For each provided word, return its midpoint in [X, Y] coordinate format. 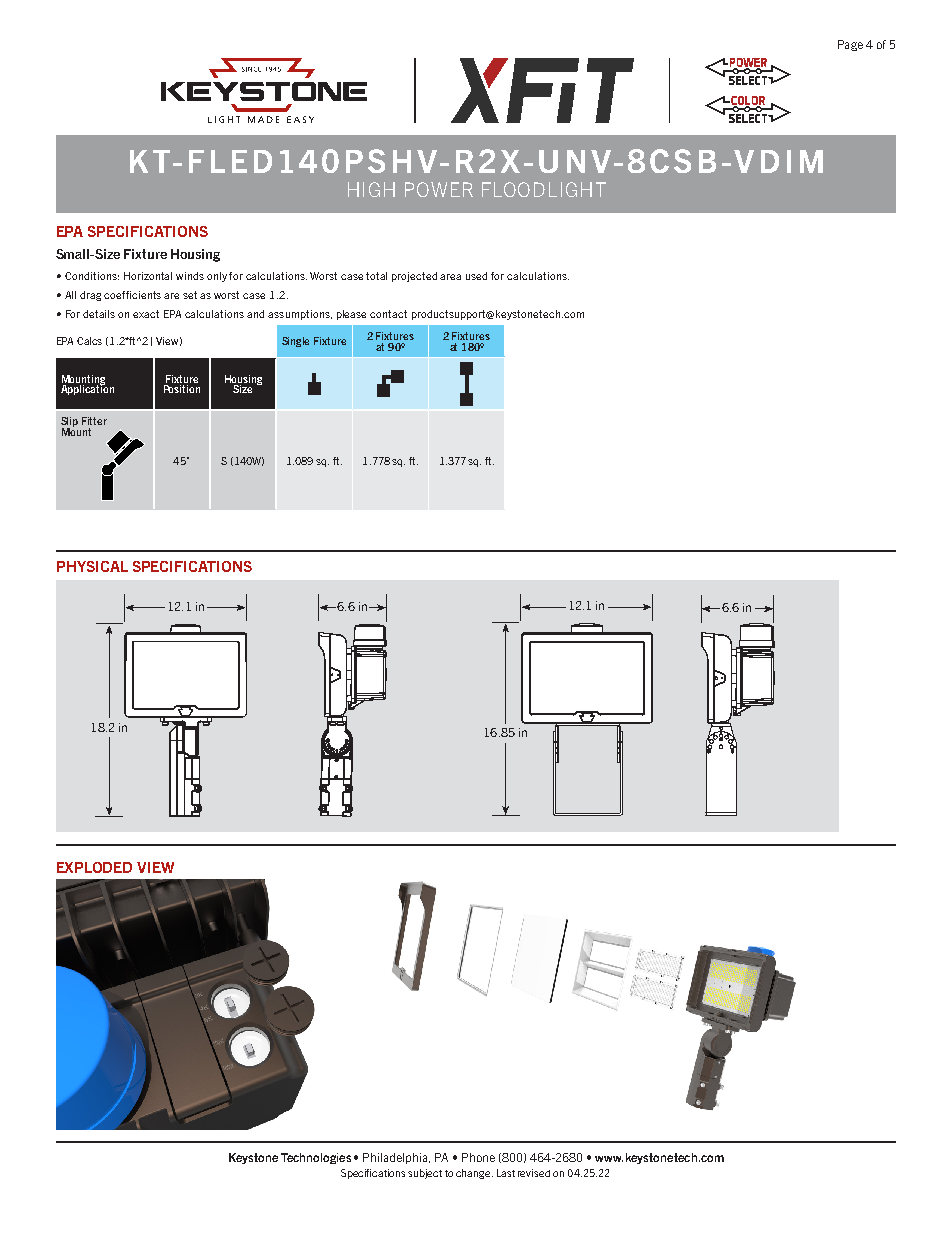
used [476, 276]
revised [534, 1173]
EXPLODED [94, 867]
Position [182, 389]
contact [388, 314]
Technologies [316, 1158]
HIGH [371, 189]
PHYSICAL [92, 566]
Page [850, 45]
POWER [439, 189]
